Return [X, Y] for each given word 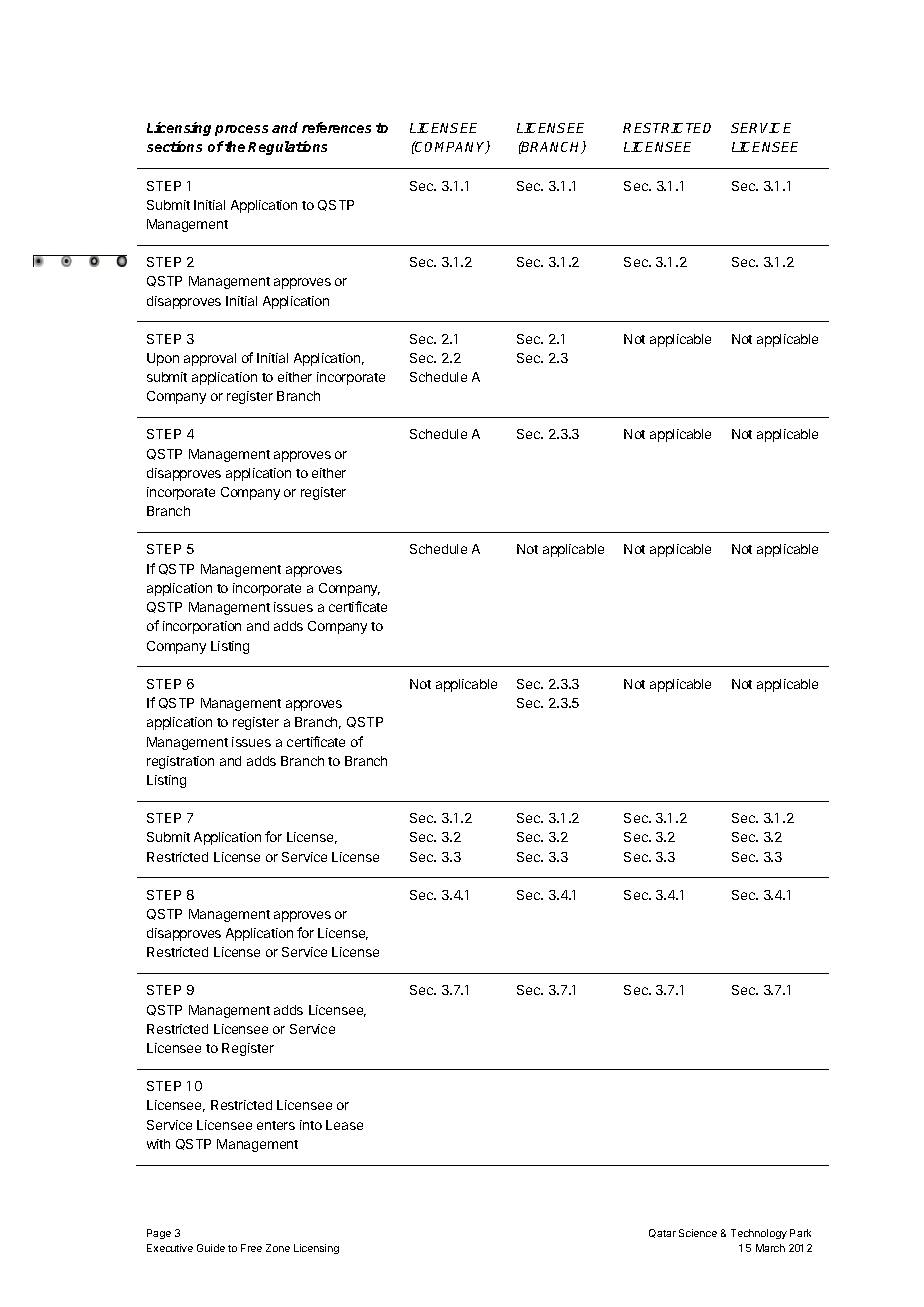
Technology [759, 1234]
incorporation [202, 627]
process [241, 130]
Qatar [662, 1233]
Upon [163, 359]
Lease [344, 1125]
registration [180, 762]
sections [174, 146]
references [336, 127]
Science [698, 1233]
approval [210, 359]
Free [251, 1248]
